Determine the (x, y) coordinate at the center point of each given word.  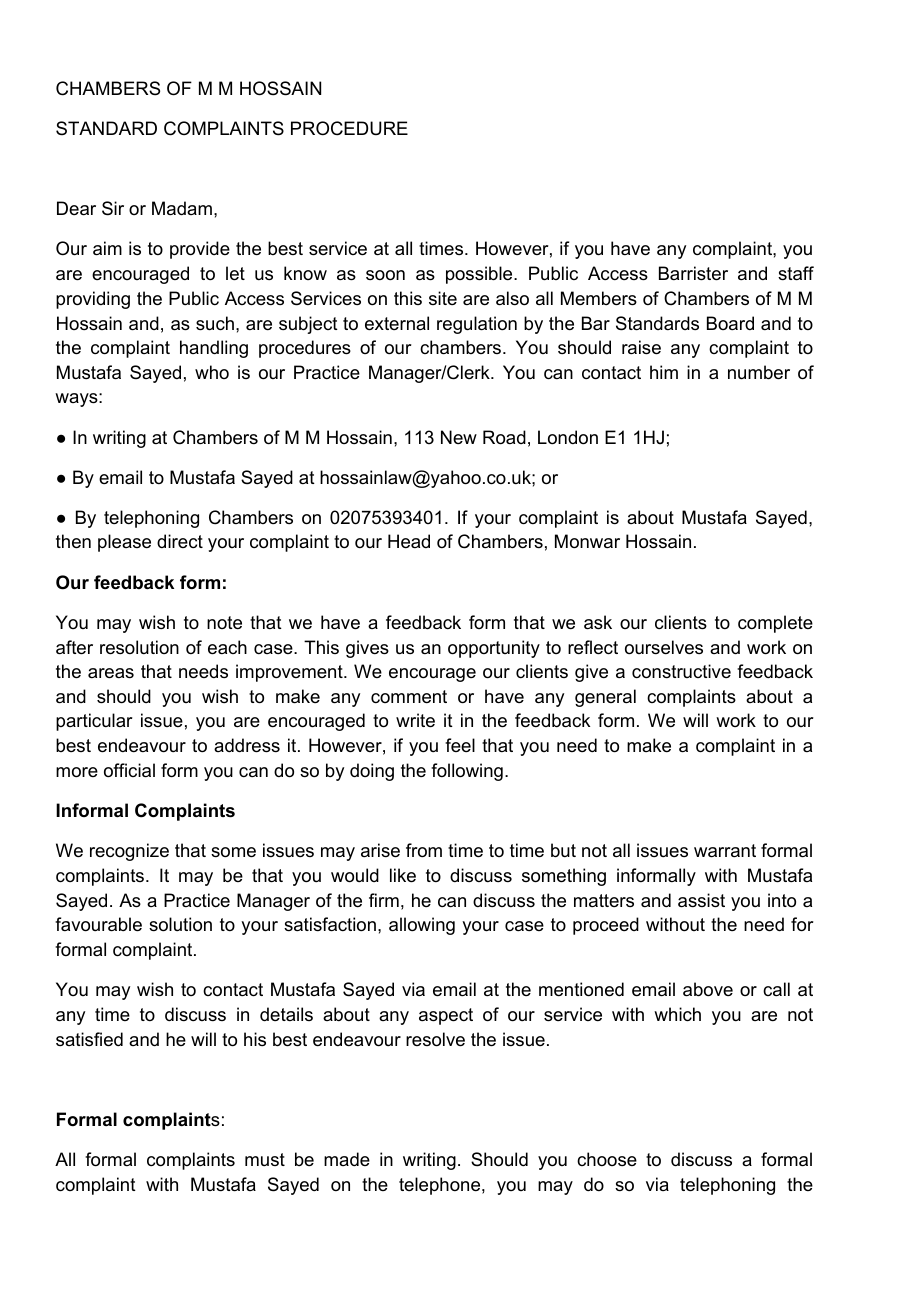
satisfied (89, 1039)
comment (409, 697)
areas (111, 673)
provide (200, 250)
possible (480, 275)
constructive (681, 671)
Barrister (693, 273)
